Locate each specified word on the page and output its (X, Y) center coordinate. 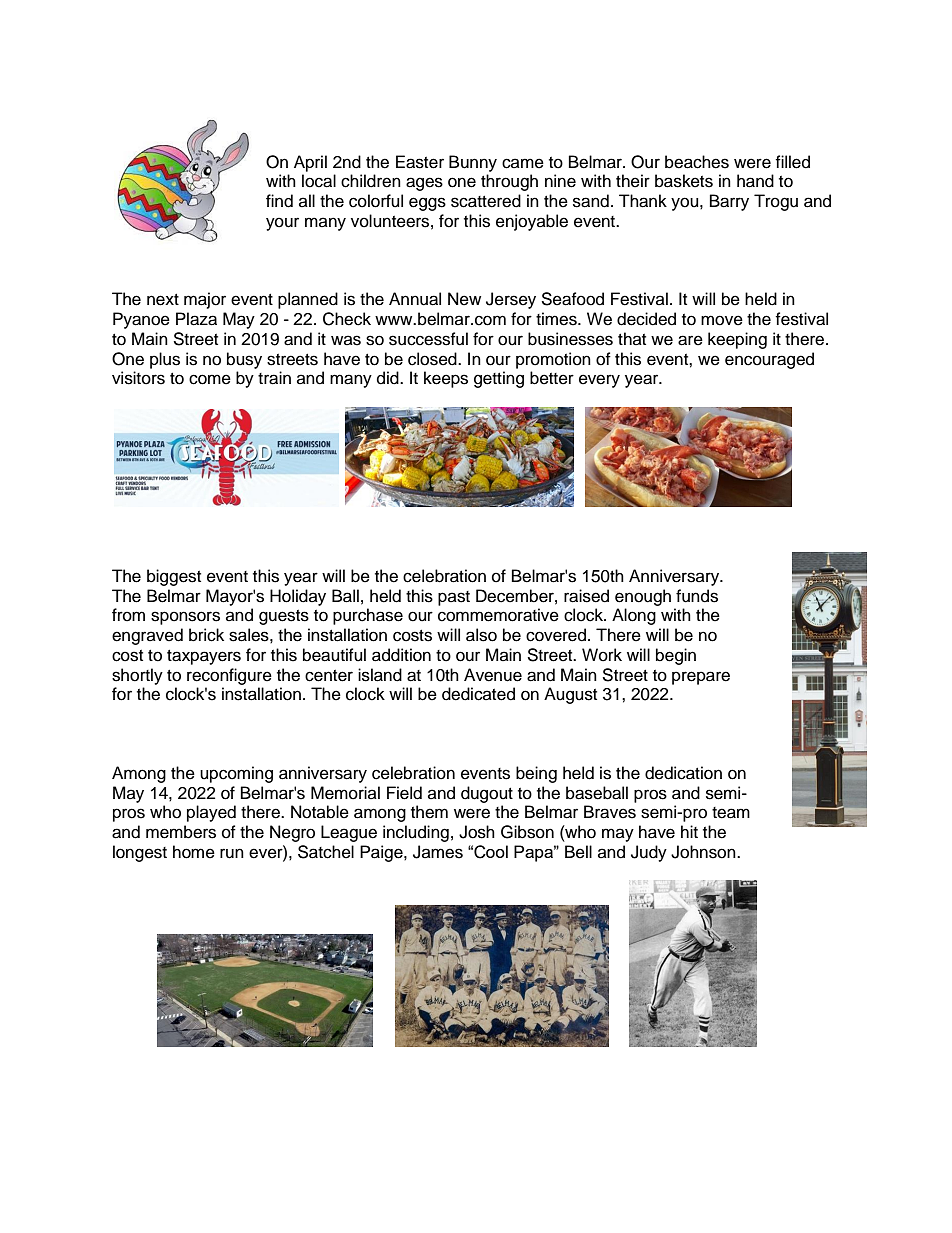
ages (424, 184)
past (454, 598)
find (279, 201)
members (181, 832)
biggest (174, 577)
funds (697, 596)
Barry (729, 202)
